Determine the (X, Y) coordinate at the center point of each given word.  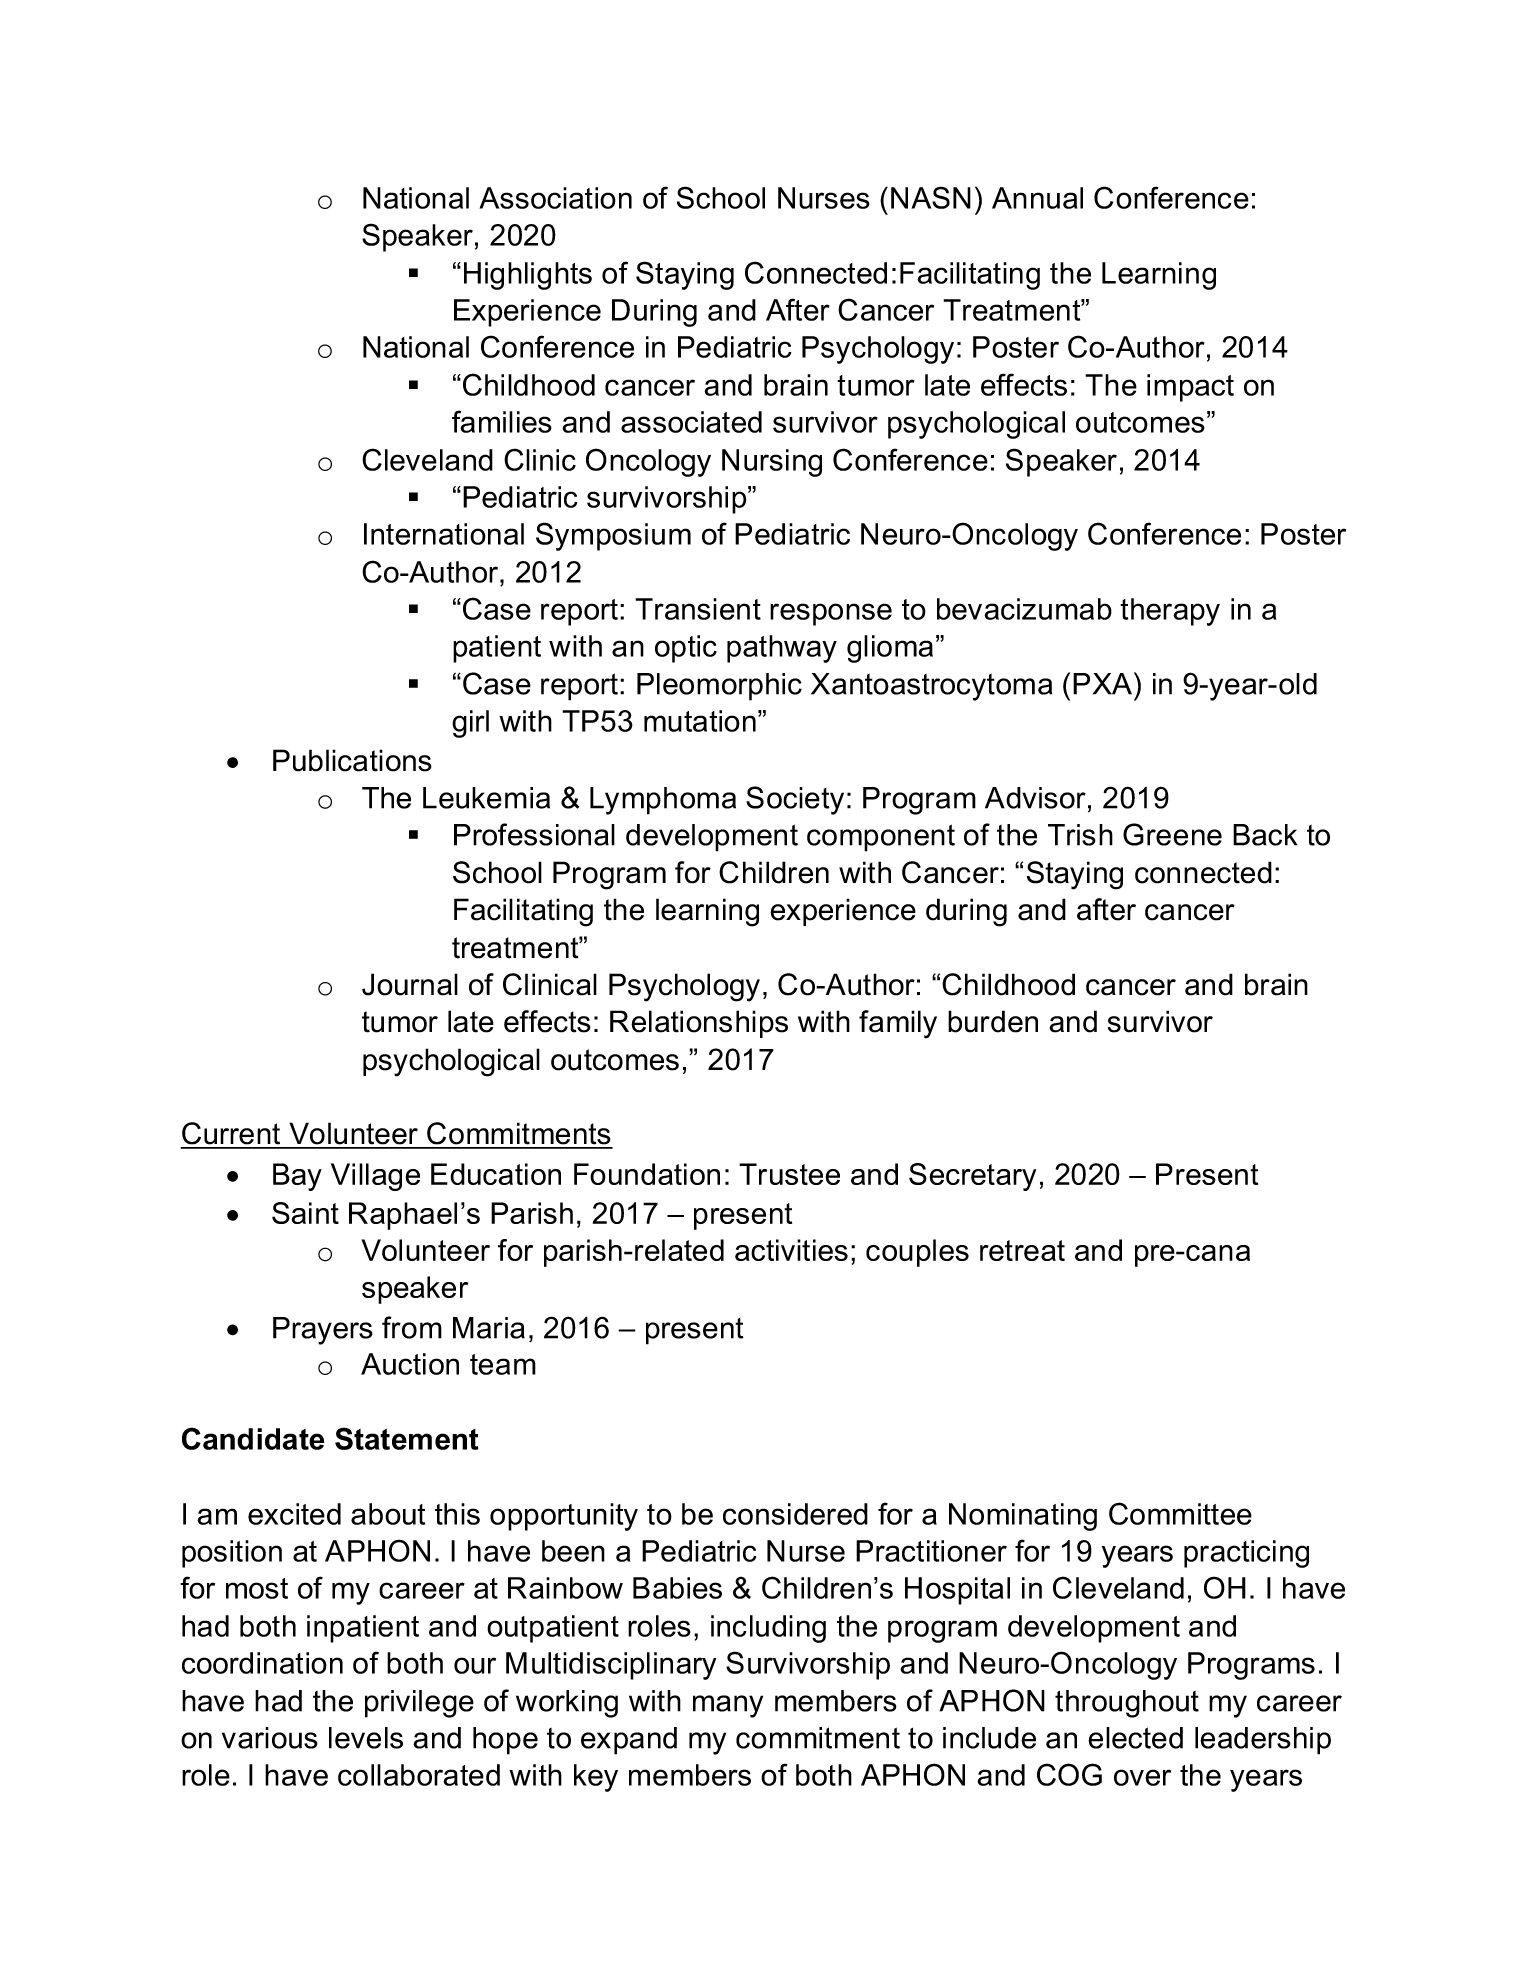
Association (555, 198)
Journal (410, 984)
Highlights (528, 276)
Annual (1037, 198)
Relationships (699, 1024)
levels (366, 1738)
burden (993, 1021)
